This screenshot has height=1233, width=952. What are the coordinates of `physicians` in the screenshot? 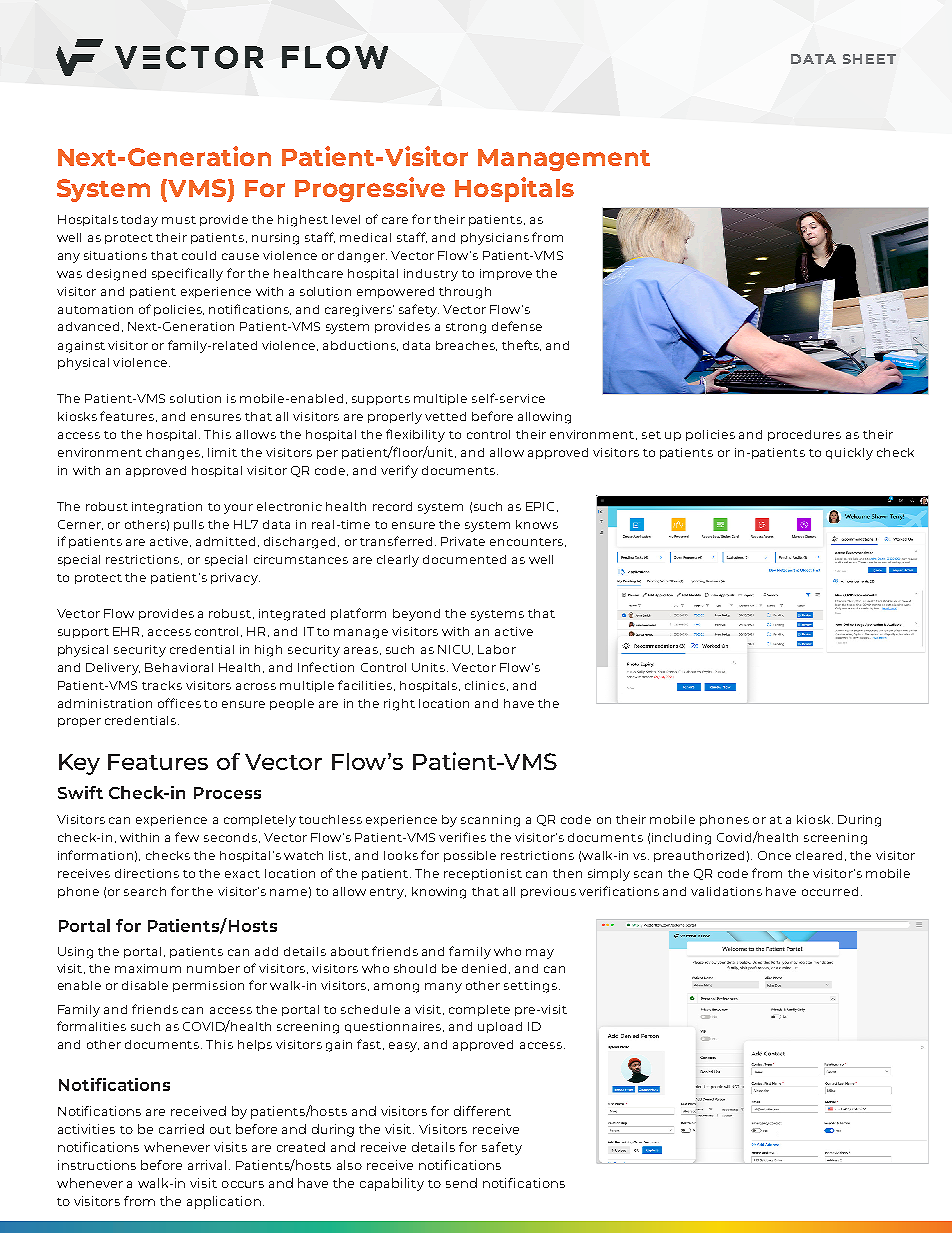 It's located at (495, 239).
